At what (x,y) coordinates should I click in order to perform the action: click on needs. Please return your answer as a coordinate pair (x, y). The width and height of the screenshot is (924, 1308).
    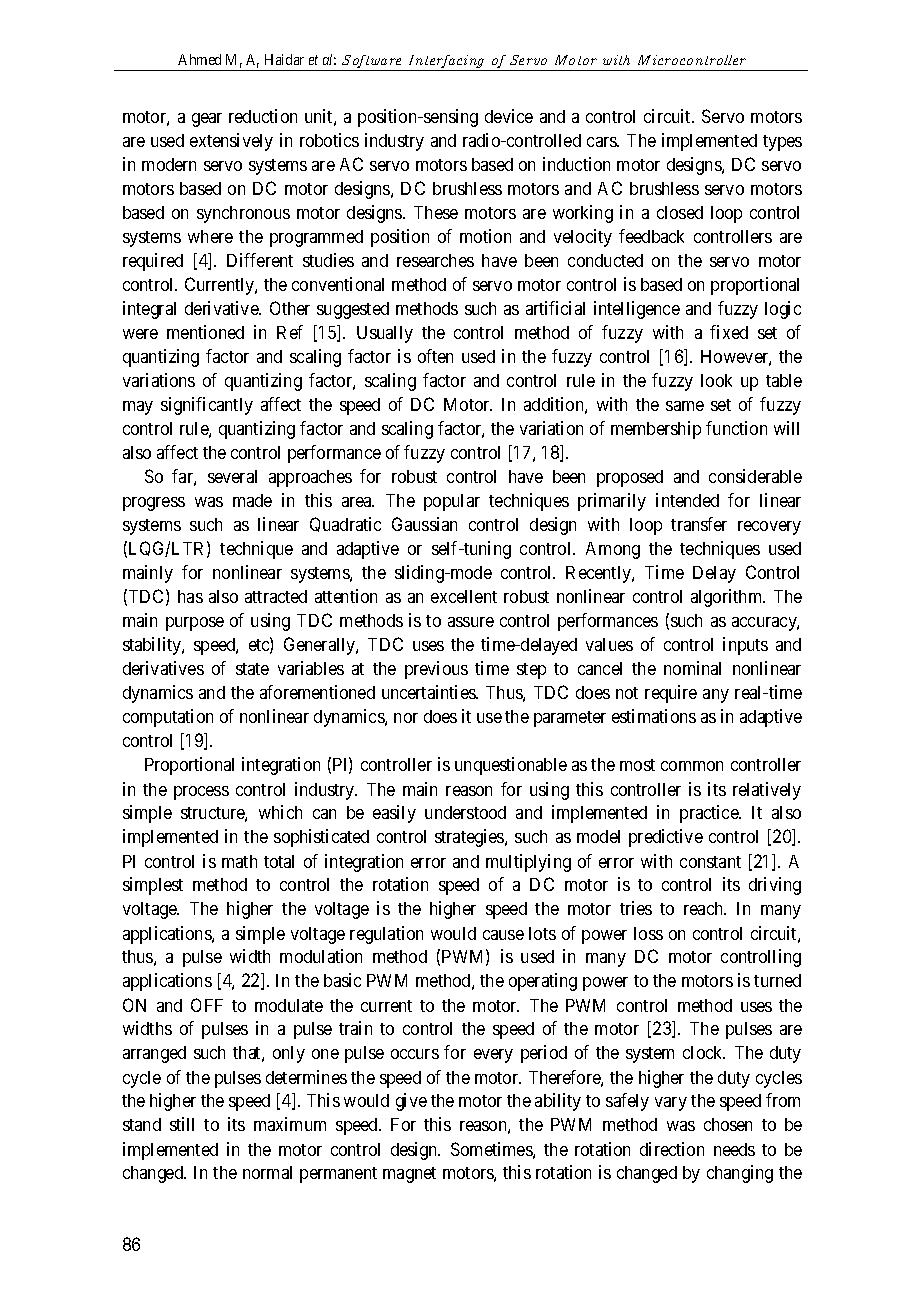
    Looking at the image, I should click on (734, 1149).
